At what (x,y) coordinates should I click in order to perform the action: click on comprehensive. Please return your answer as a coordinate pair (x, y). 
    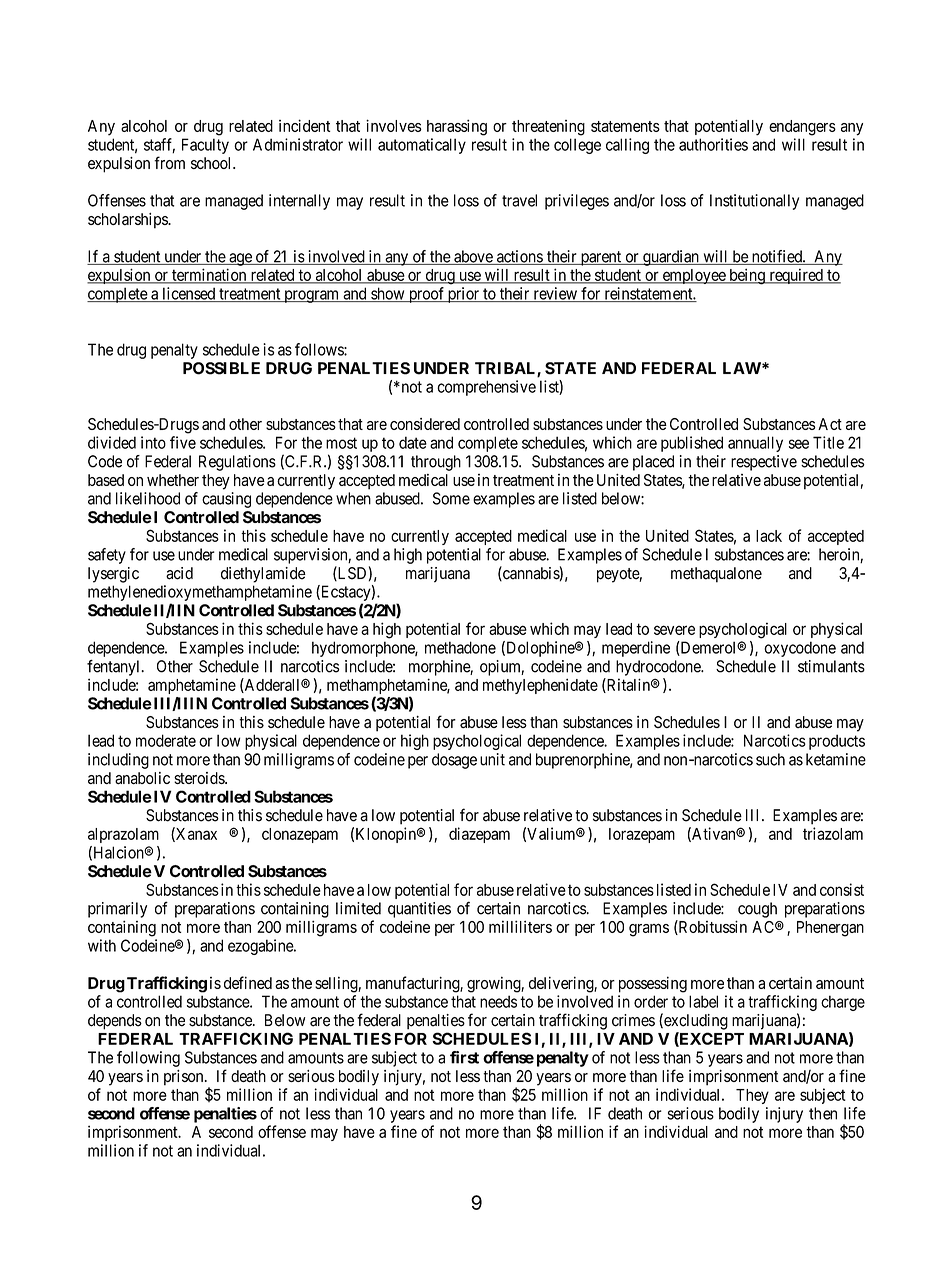
    Looking at the image, I should click on (486, 388).
